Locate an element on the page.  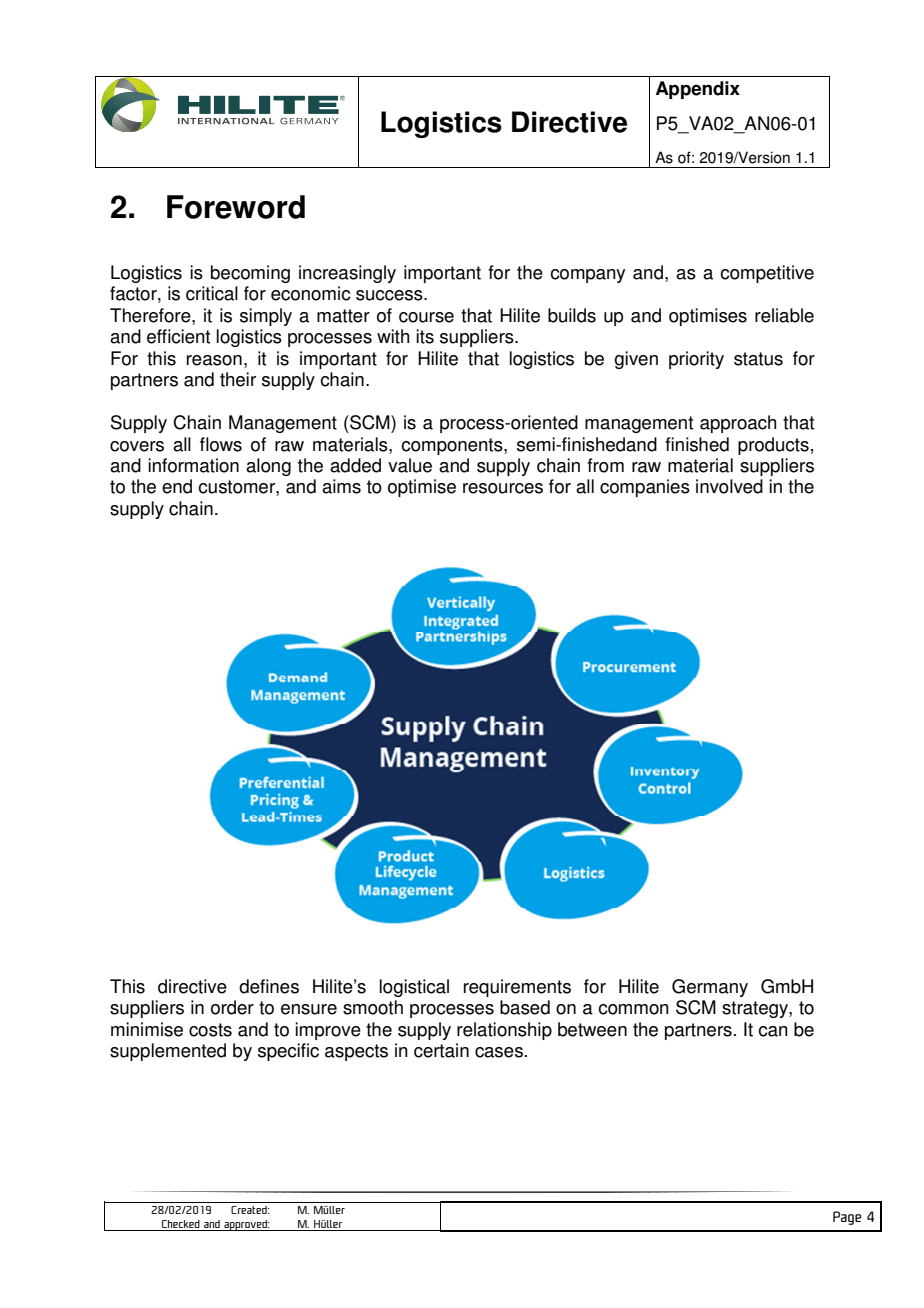
Foreword is located at coordinates (236, 207).
